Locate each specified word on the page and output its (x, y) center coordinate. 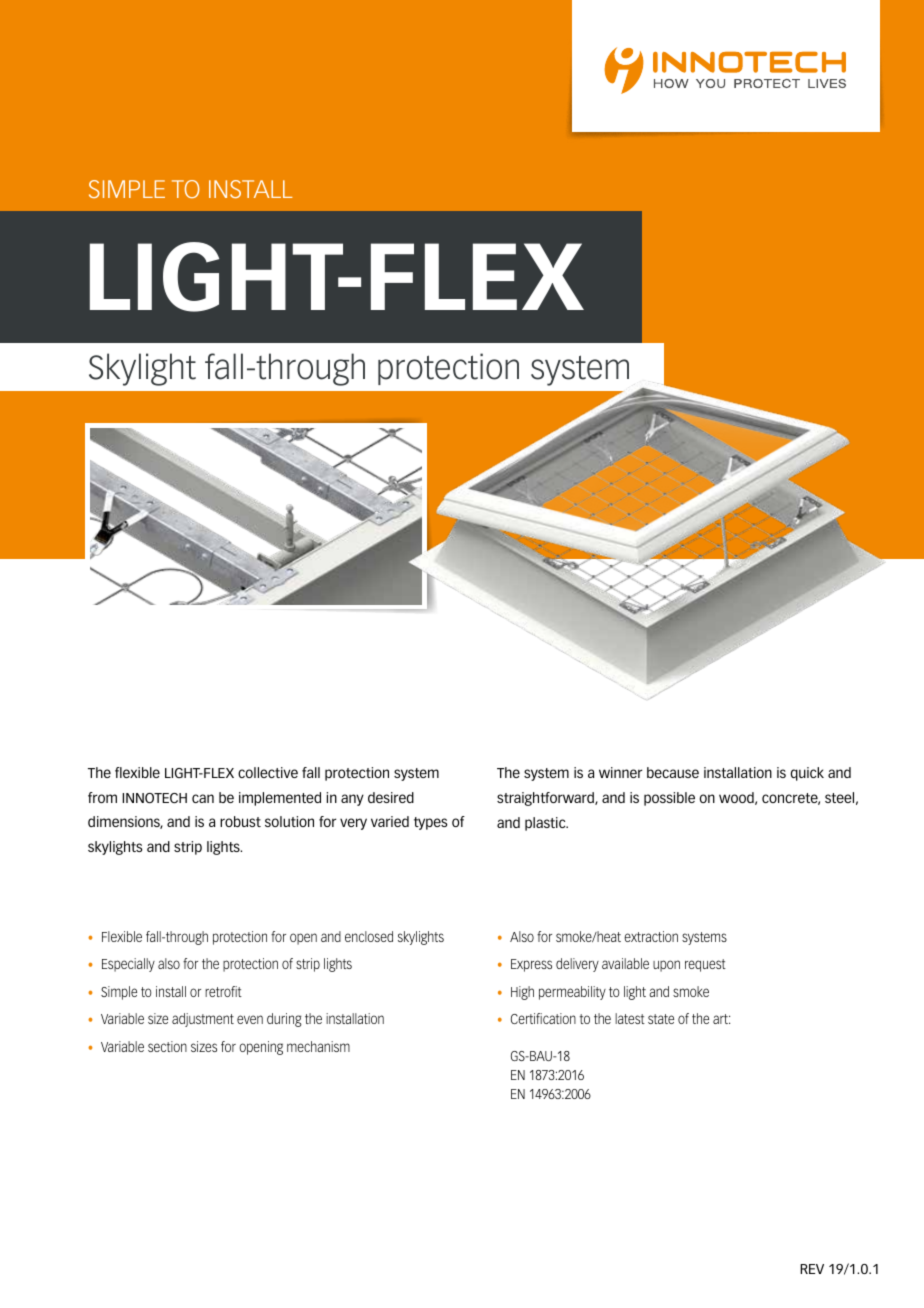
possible (669, 799)
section (167, 1046)
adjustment (203, 1020)
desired (391, 797)
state (661, 1019)
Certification (543, 1018)
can (203, 798)
